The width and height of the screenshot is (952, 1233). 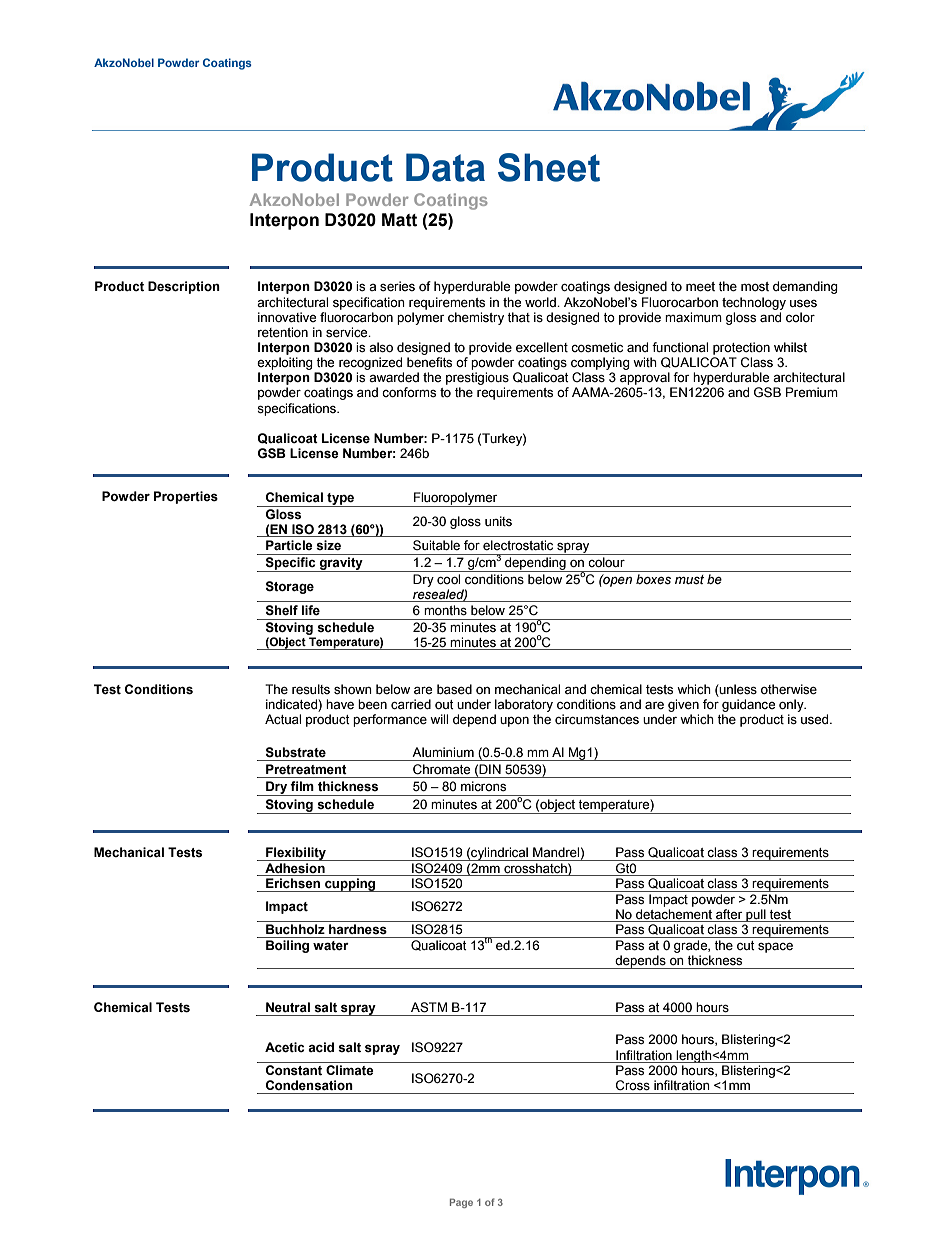 I want to click on units, so click(x=498, y=521).
